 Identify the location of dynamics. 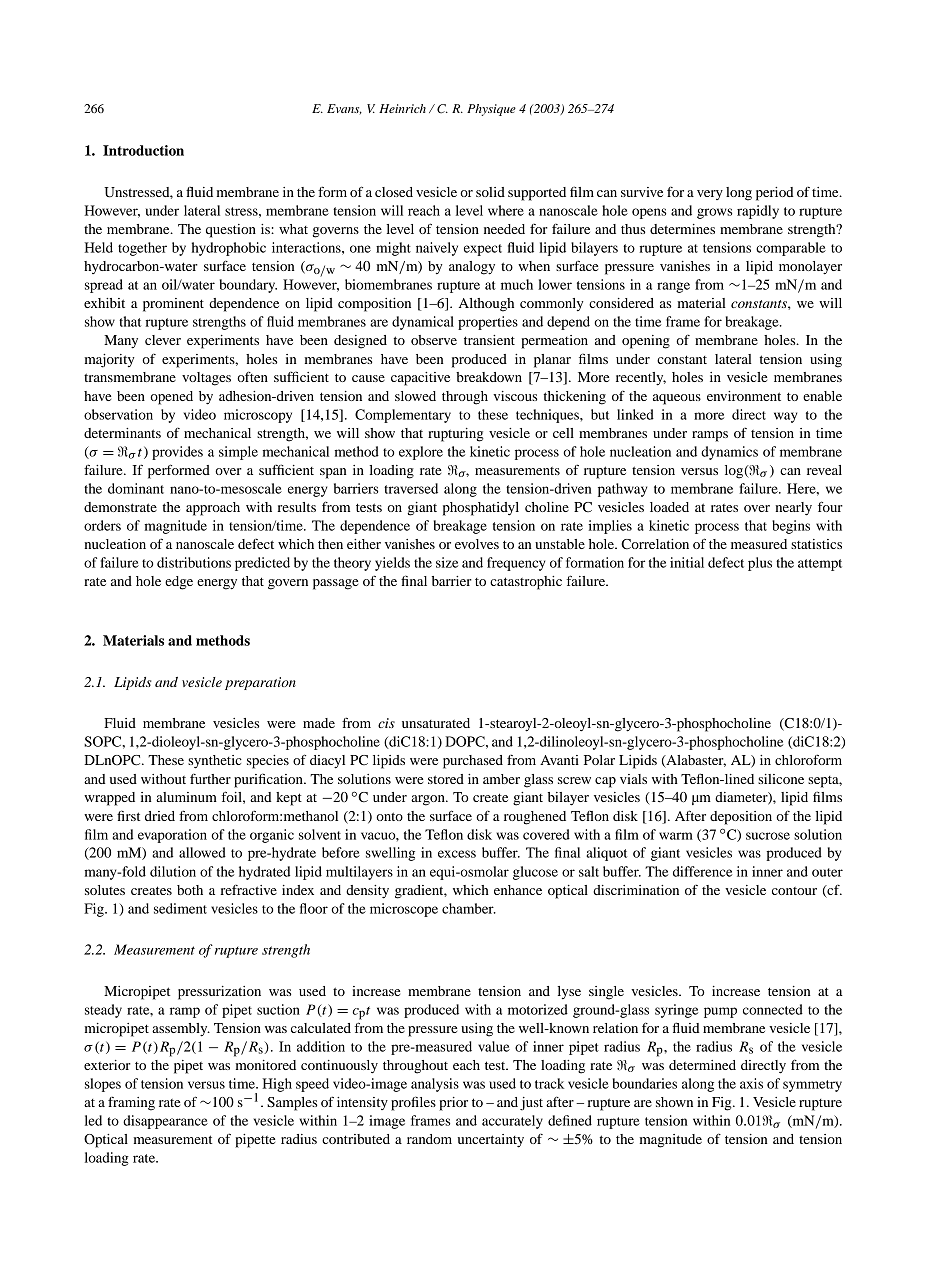
(729, 453).
